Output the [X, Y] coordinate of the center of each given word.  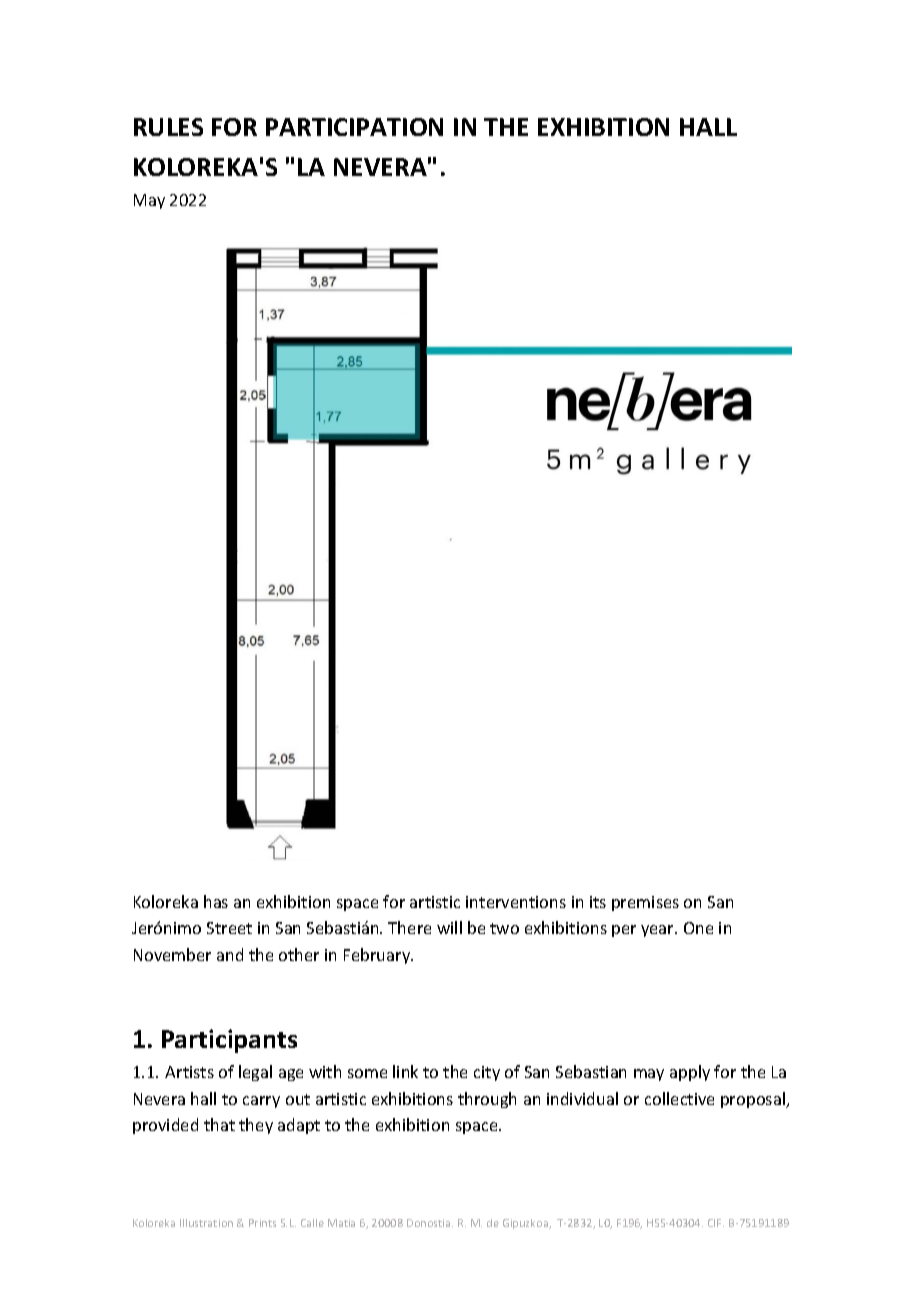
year [659, 931]
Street [229, 928]
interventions [516, 902]
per [624, 931]
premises [645, 903]
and [230, 954]
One [698, 928]
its [598, 902]
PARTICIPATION [354, 127]
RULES [168, 127]
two [504, 928]
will [449, 927]
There [409, 927]
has [216, 901]
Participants [229, 1041]
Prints [262, 1223]
